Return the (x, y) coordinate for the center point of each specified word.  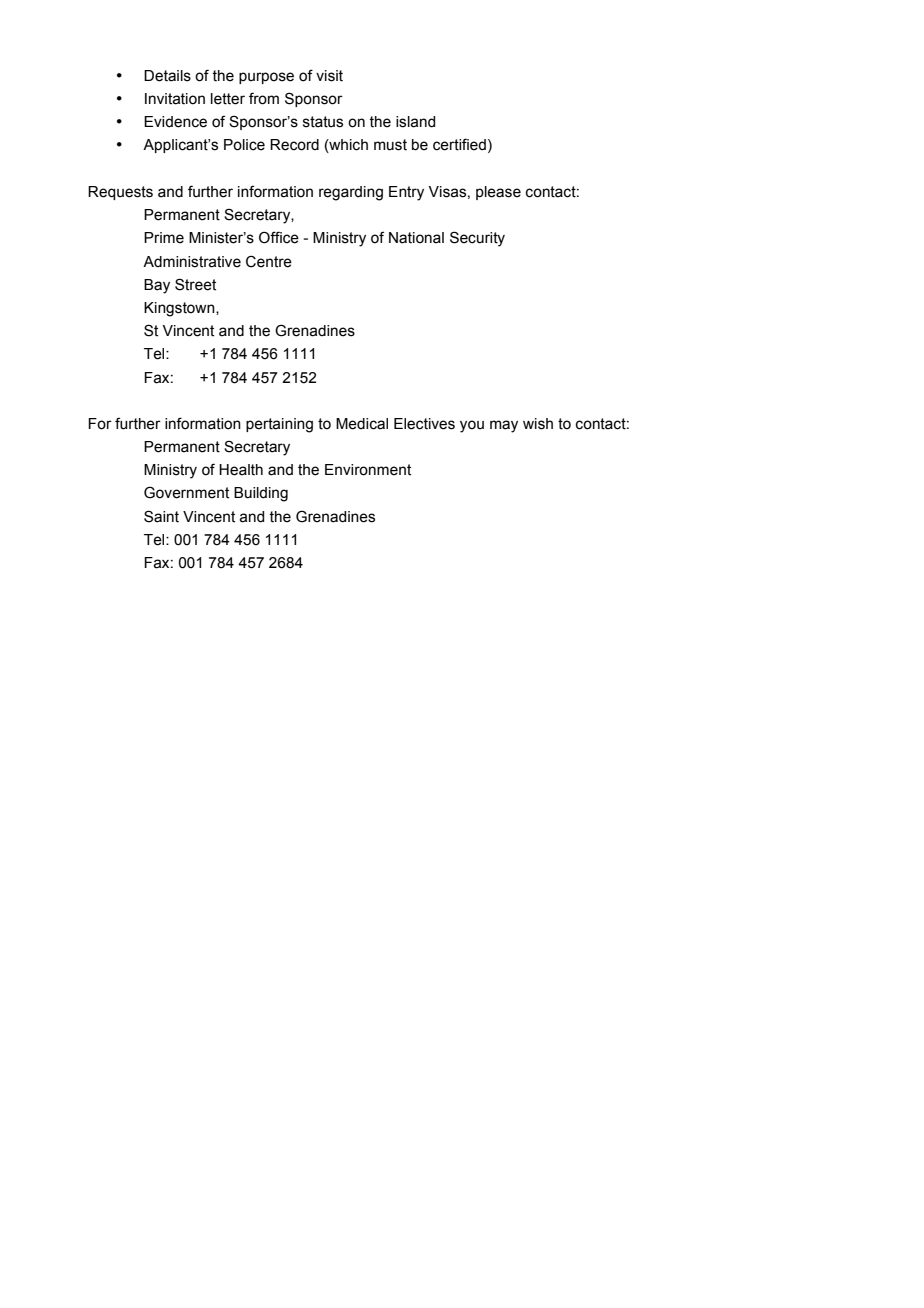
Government (186, 492)
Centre (269, 261)
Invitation (175, 99)
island (415, 122)
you (472, 426)
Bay (157, 286)
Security (477, 239)
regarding (351, 193)
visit (329, 76)
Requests (120, 193)
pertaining (279, 425)
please (498, 193)
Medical (362, 424)
